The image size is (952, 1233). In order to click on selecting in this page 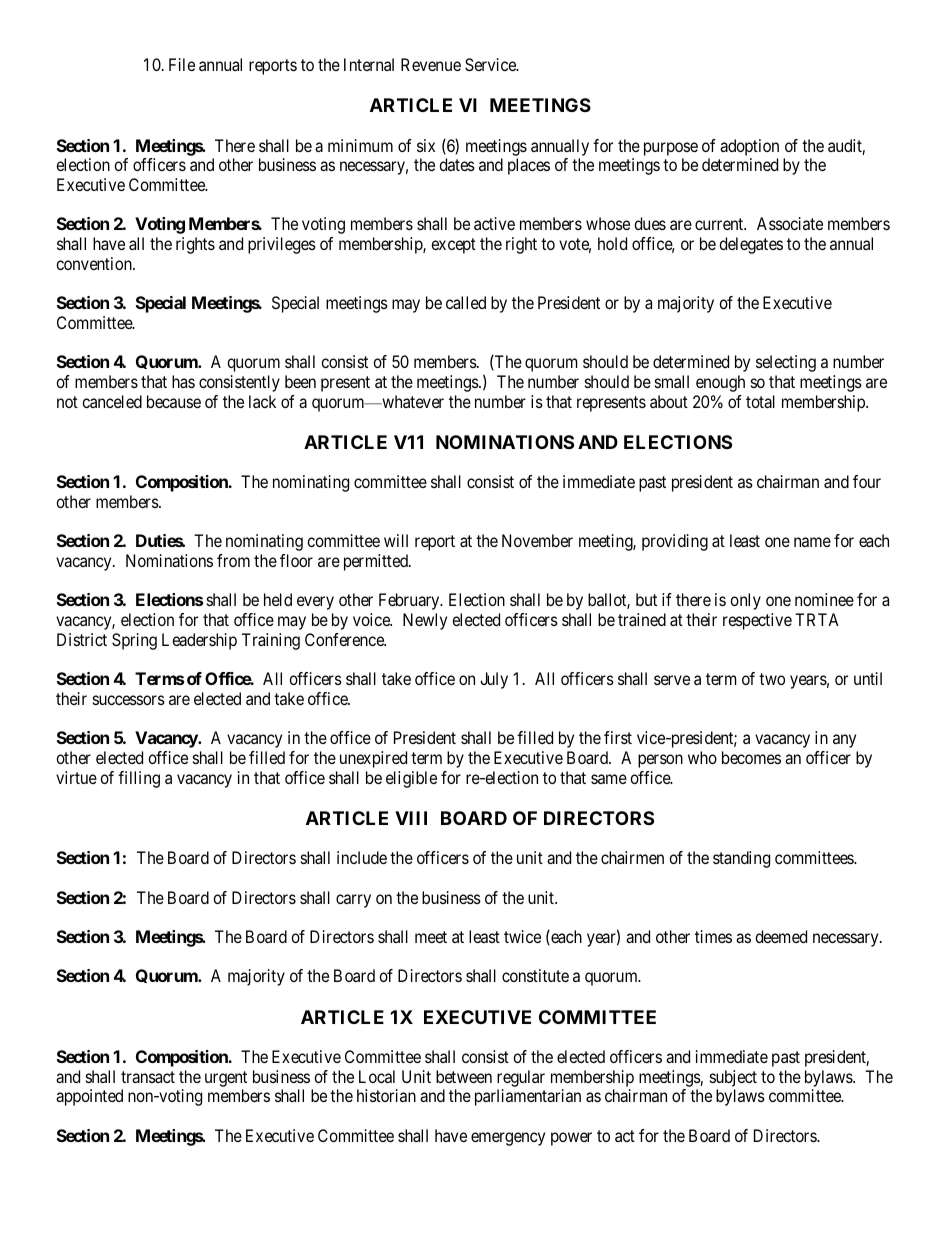, I will do `click(786, 363)`.
